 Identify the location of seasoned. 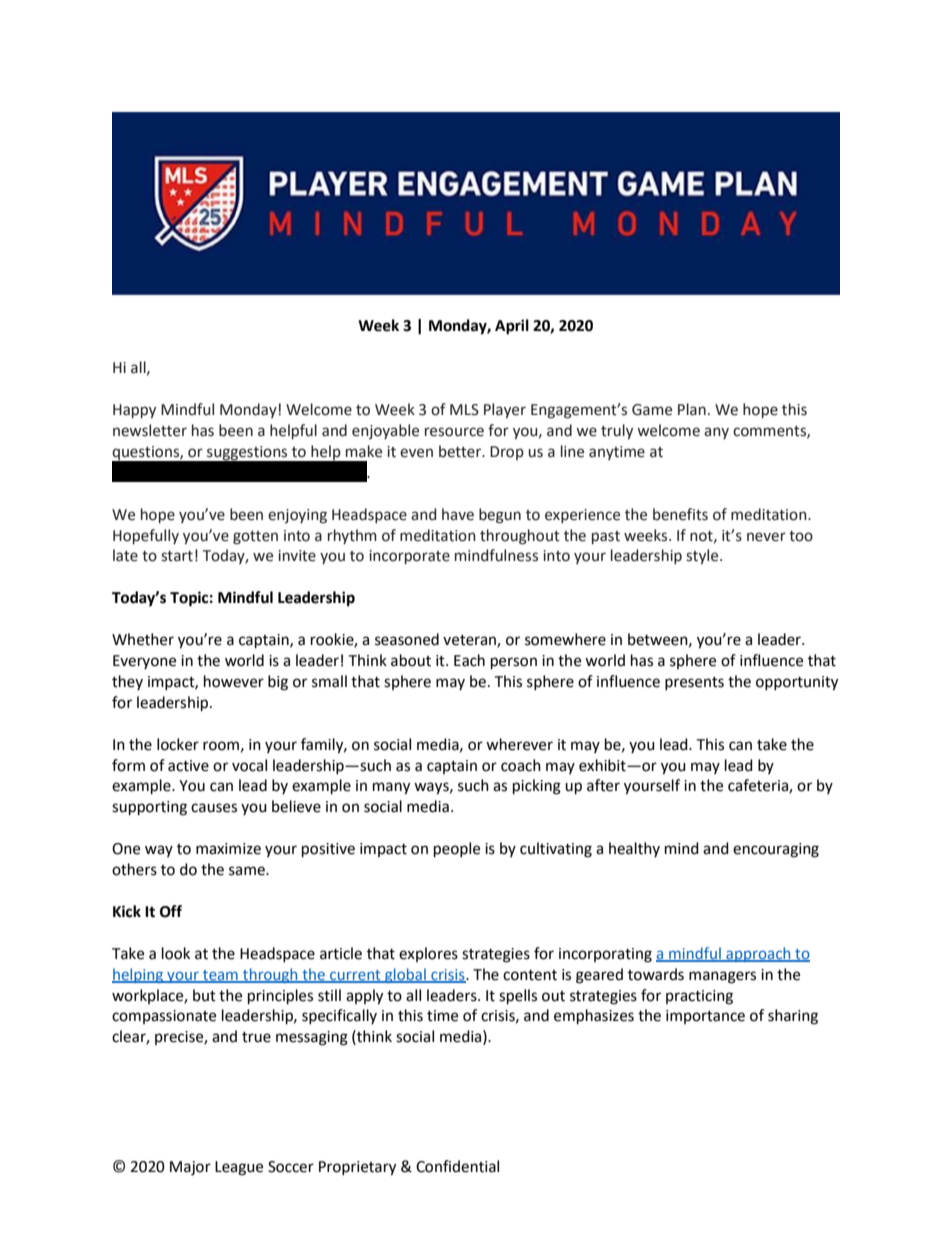
(407, 639).
